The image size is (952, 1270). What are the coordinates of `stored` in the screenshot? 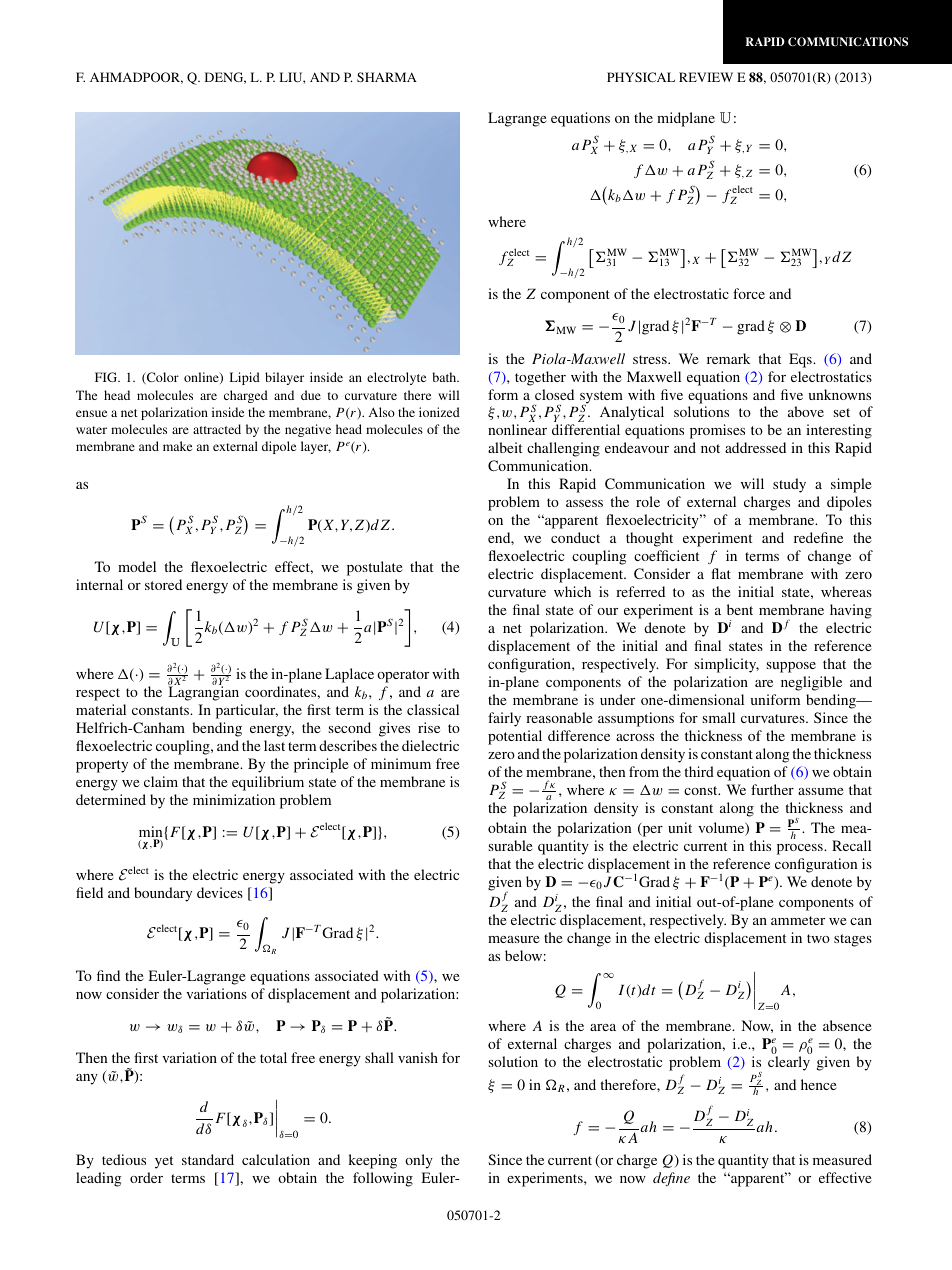 It's located at (163, 584).
